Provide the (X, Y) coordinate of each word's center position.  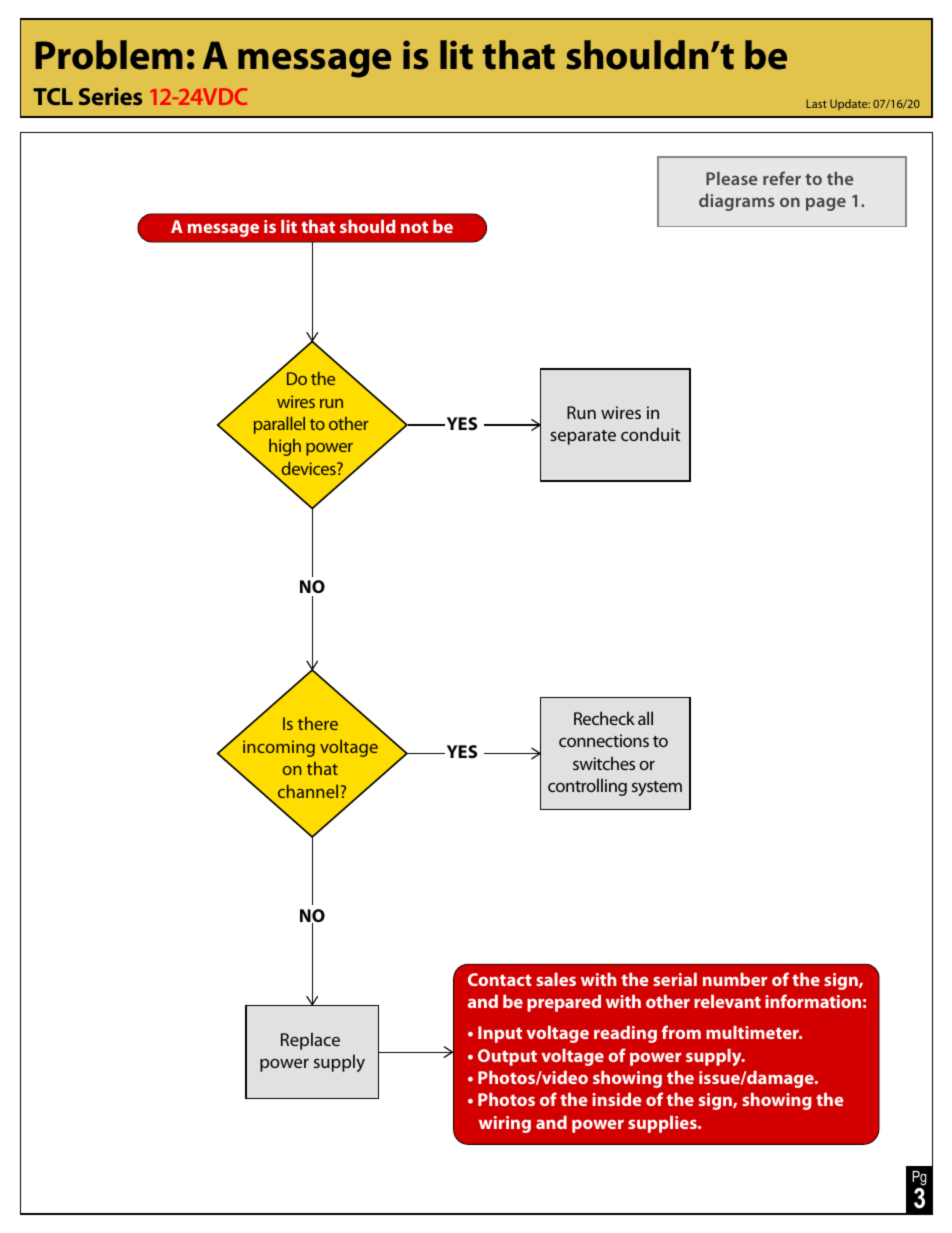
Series (110, 96)
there (318, 723)
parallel (279, 425)
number (735, 979)
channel (309, 791)
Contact (500, 979)
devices (310, 468)
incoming (279, 748)
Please (731, 178)
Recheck (604, 718)
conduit (650, 434)
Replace (310, 1041)
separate (583, 437)
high (285, 447)
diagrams (737, 202)
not (414, 227)
